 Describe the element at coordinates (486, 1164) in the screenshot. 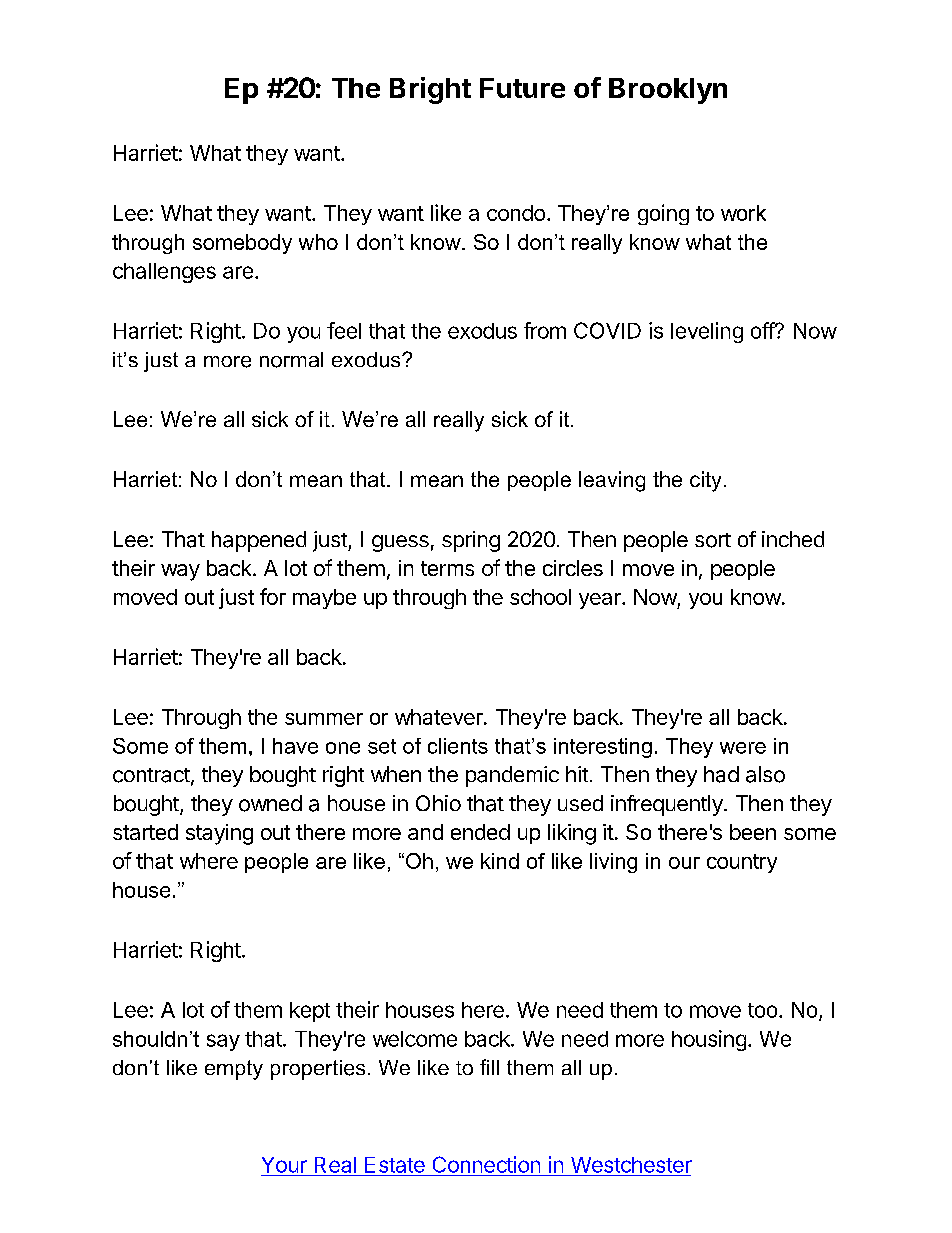

I see `Connection` at that location.
